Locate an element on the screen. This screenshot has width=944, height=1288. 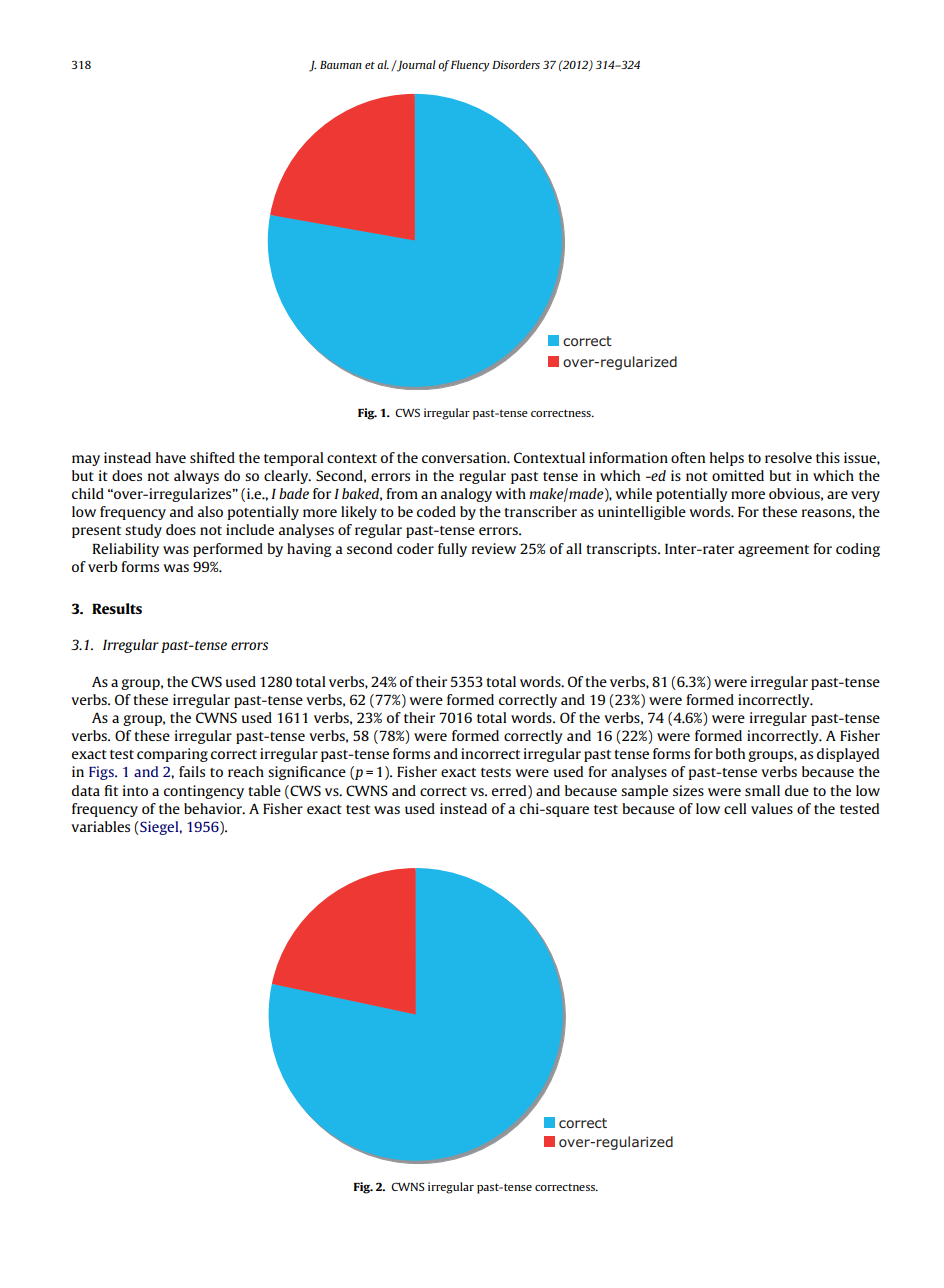
contingency is located at coordinates (204, 792).
